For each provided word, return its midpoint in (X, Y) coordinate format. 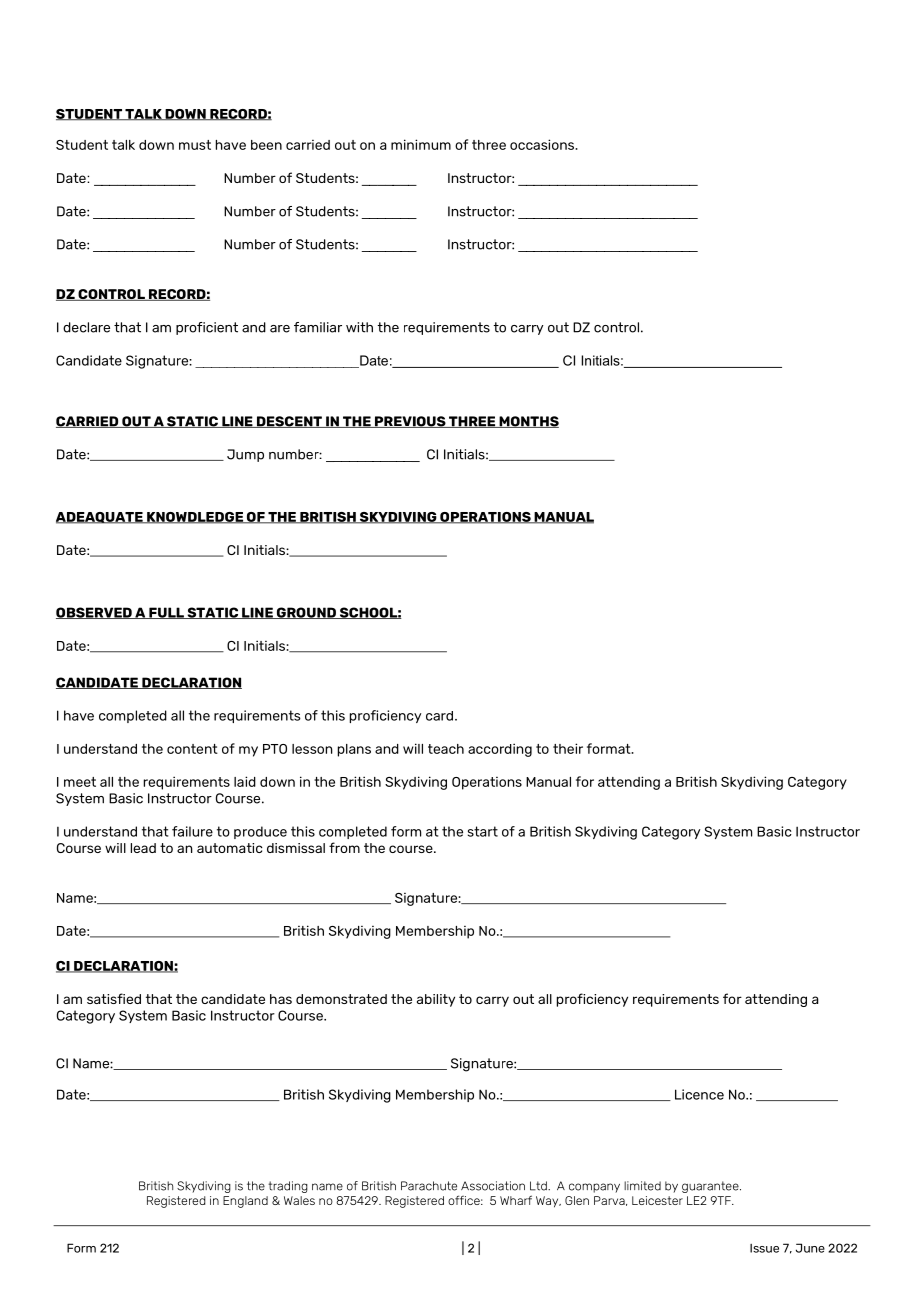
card (441, 716)
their (568, 748)
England (245, 1202)
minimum (421, 144)
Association (493, 1186)
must (195, 145)
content (192, 749)
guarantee (711, 1187)
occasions (543, 144)
